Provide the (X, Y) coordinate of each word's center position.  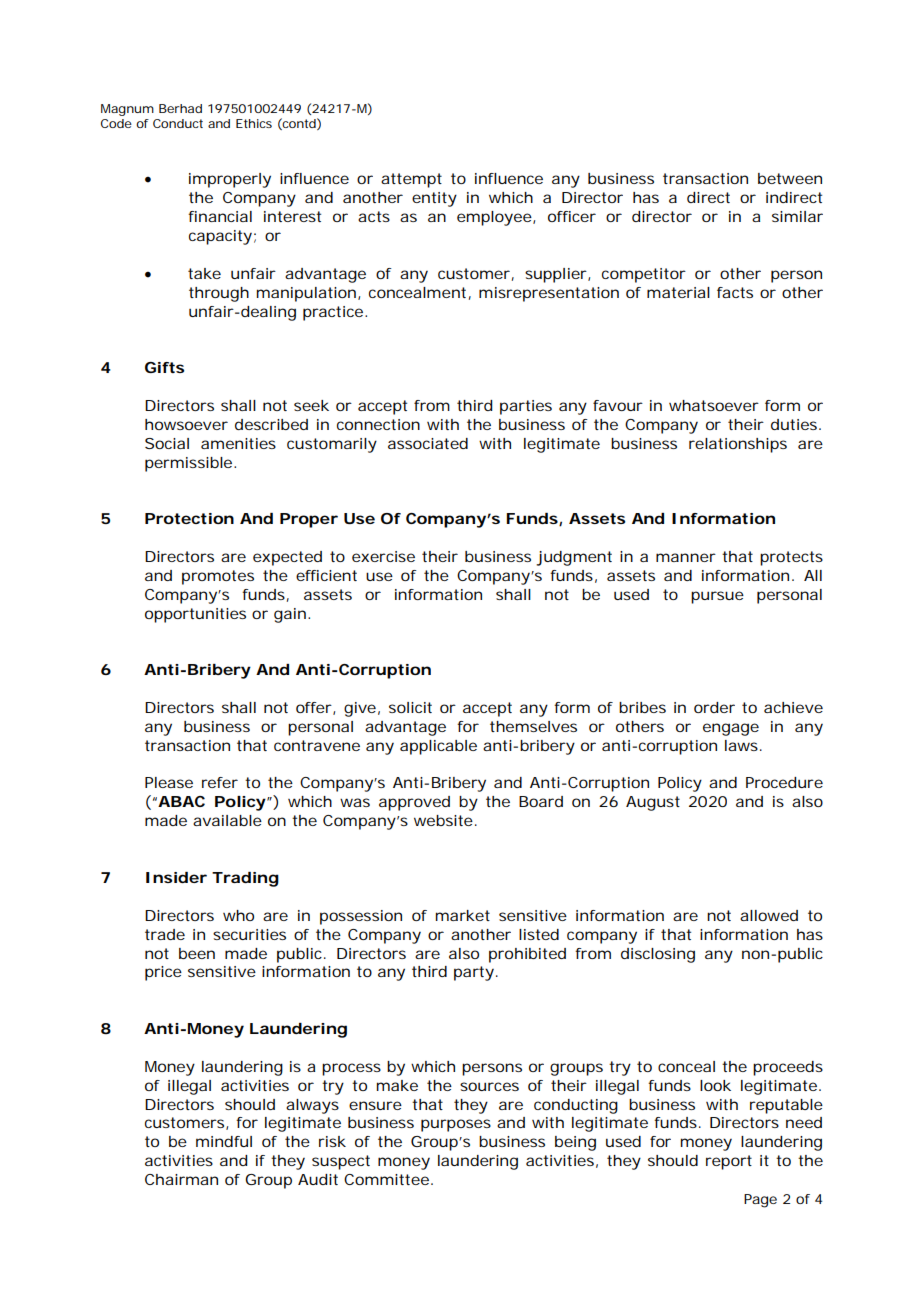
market (463, 915)
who (238, 915)
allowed (769, 915)
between (790, 178)
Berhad (180, 108)
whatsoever (714, 405)
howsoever (186, 424)
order (714, 707)
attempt (411, 180)
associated (428, 443)
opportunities (195, 615)
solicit (410, 707)
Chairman (181, 1179)
